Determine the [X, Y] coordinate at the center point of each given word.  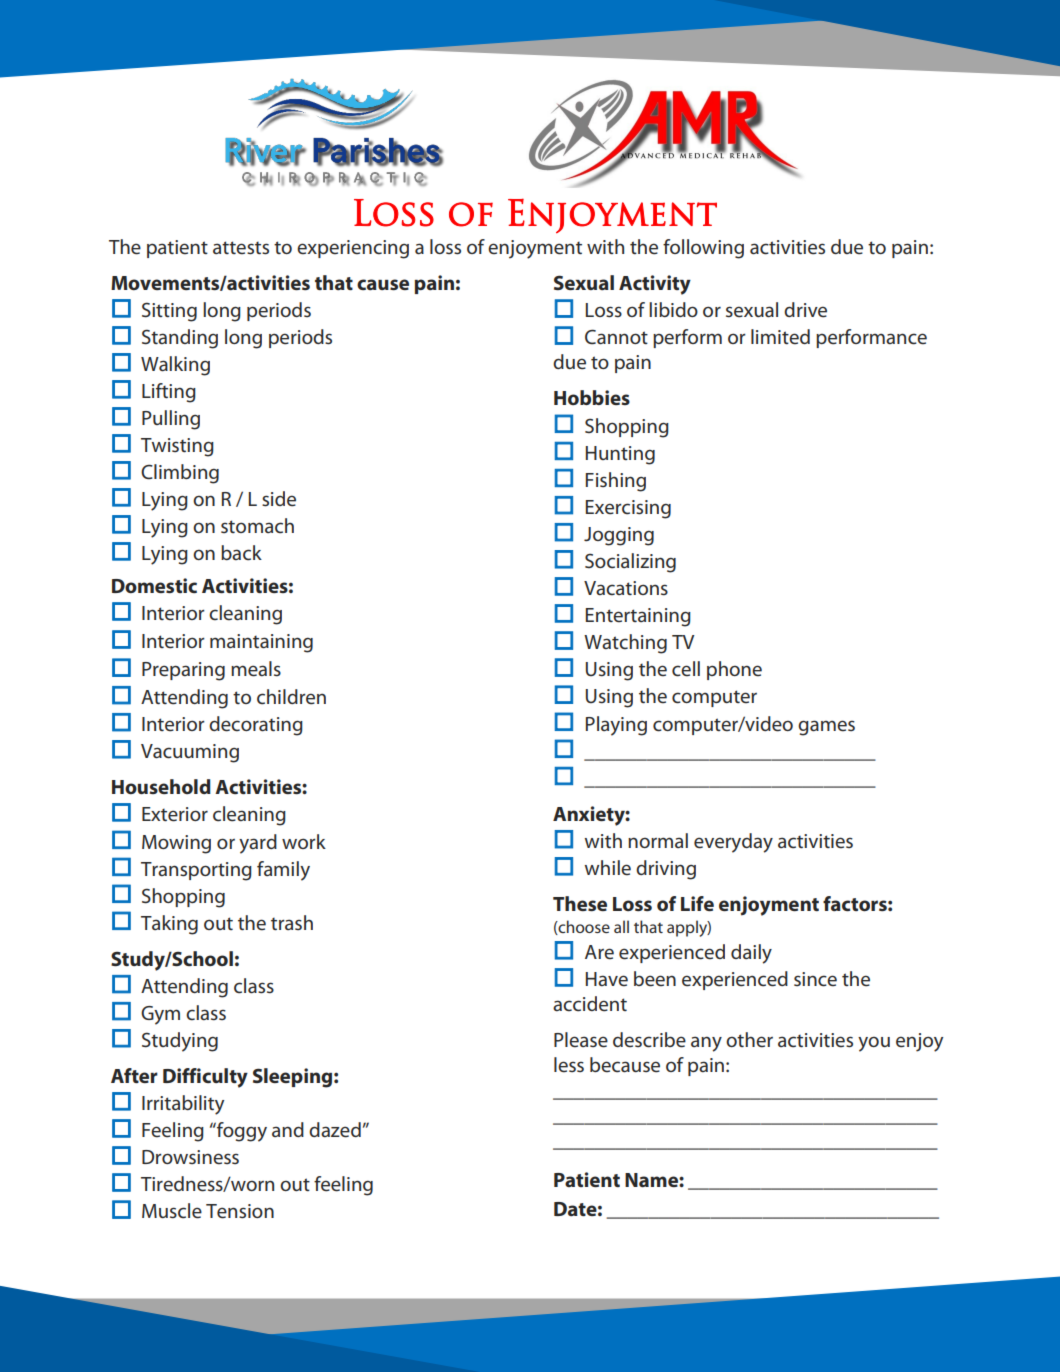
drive [805, 310]
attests [241, 248]
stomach [257, 526]
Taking [169, 925]
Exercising [628, 509]
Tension [240, 1211]
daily [751, 954]
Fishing [616, 482]
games [826, 728]
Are [599, 952]
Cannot [616, 337]
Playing [616, 726]
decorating [256, 726]
